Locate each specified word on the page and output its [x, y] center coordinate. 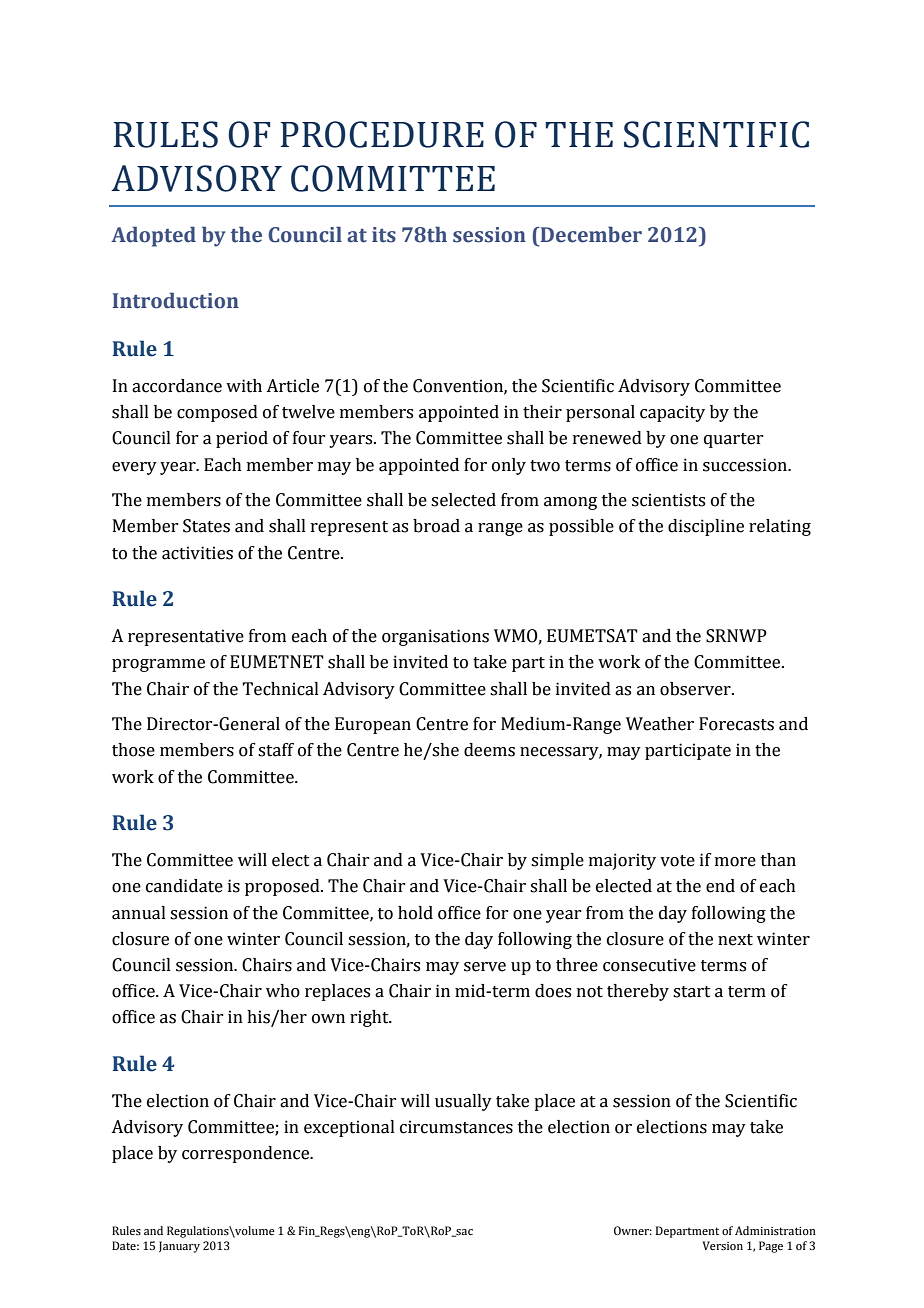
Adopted [153, 236]
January [179, 1247]
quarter [733, 440]
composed [217, 413]
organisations [435, 637]
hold [415, 913]
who [283, 991]
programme [158, 665]
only [509, 466]
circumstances [456, 1127]
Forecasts [736, 724]
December [590, 234]
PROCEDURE [382, 134]
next [735, 940]
